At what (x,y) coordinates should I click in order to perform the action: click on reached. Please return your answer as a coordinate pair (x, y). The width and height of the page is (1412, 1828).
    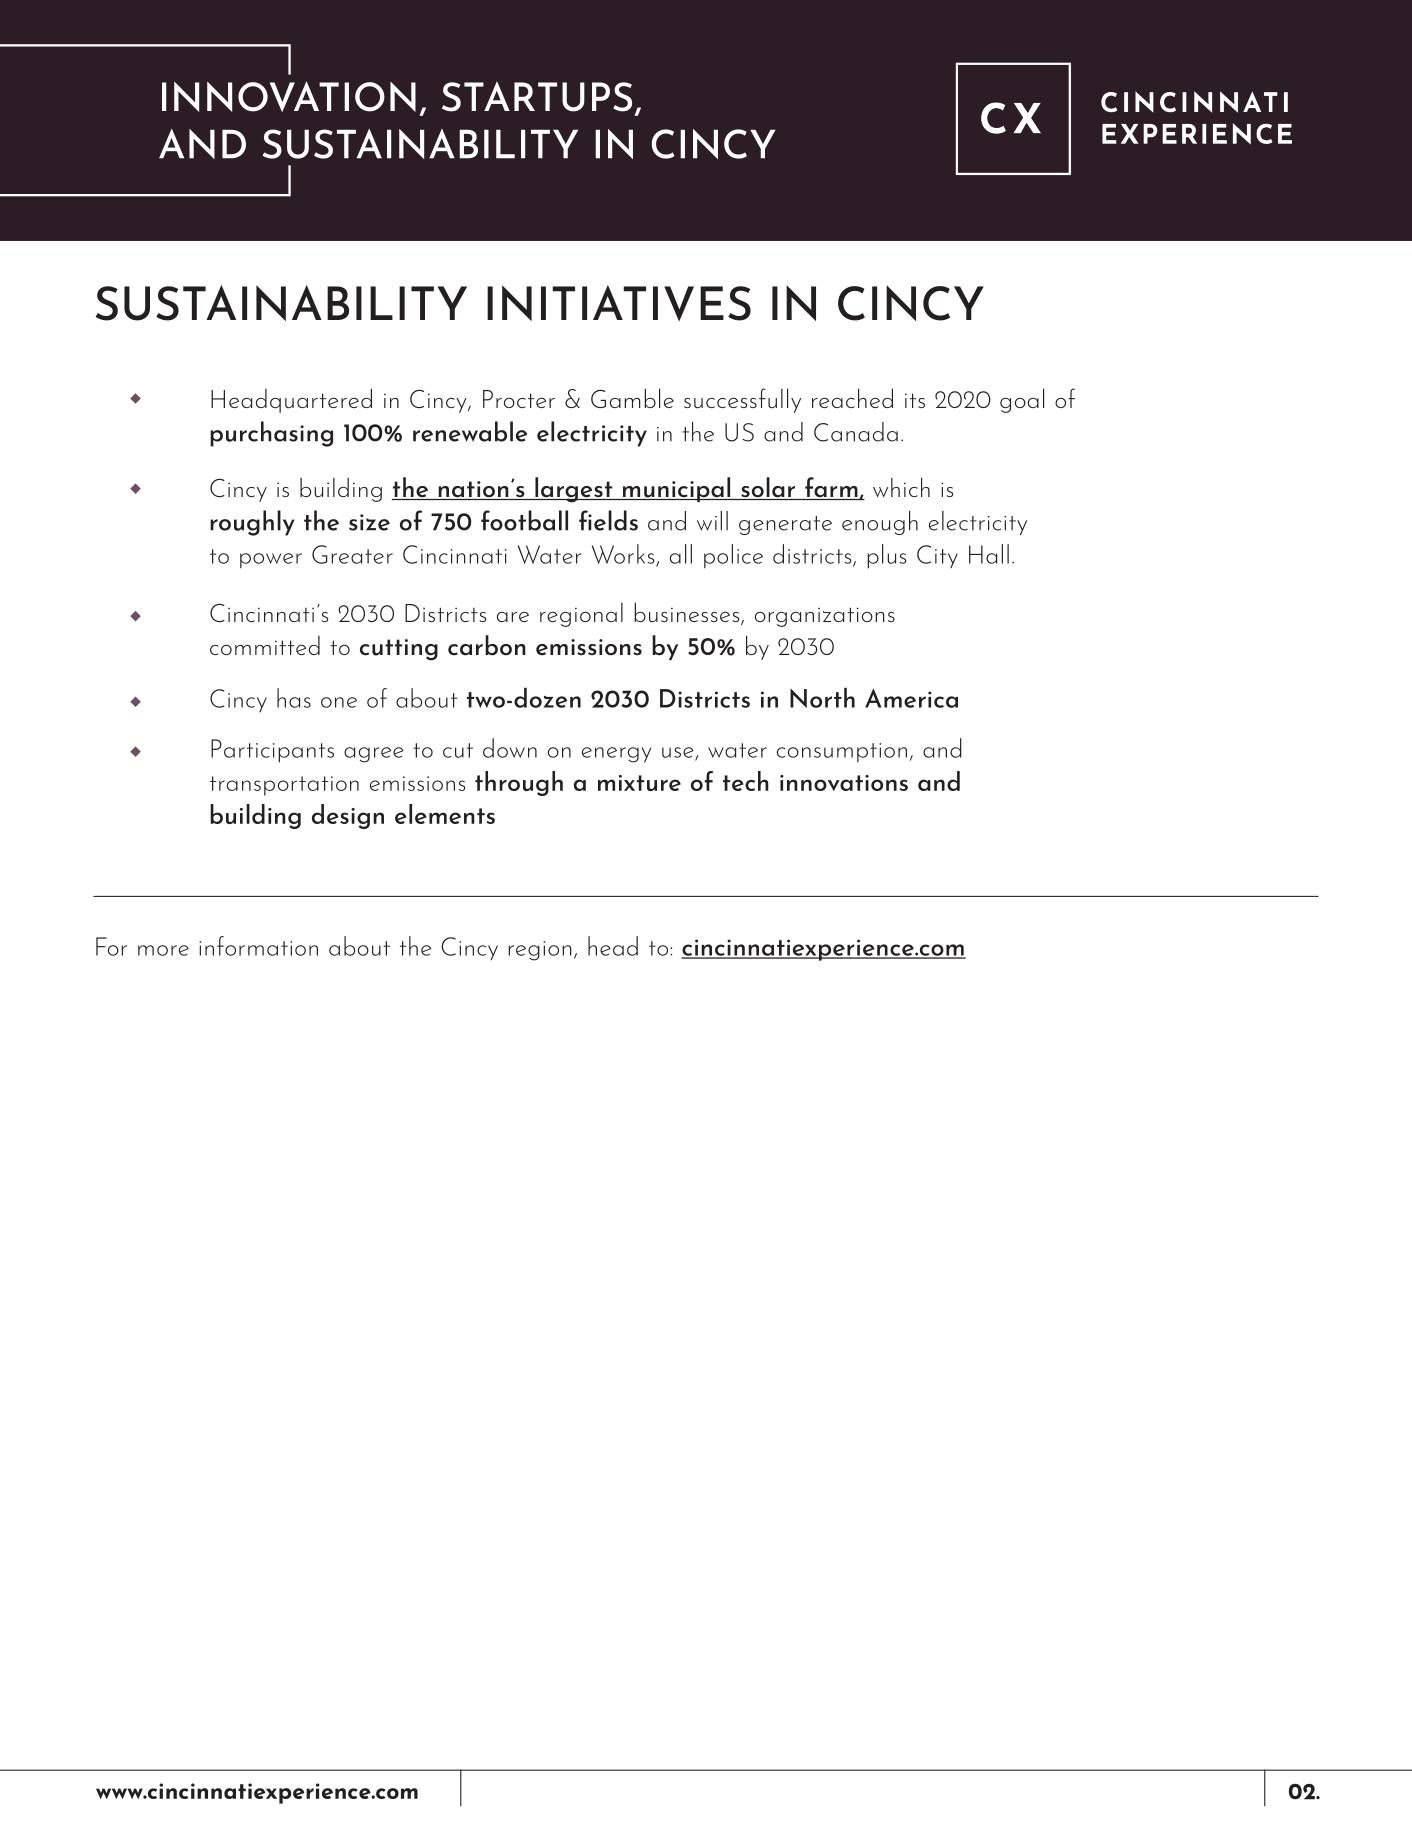
    Looking at the image, I should click on (852, 398).
